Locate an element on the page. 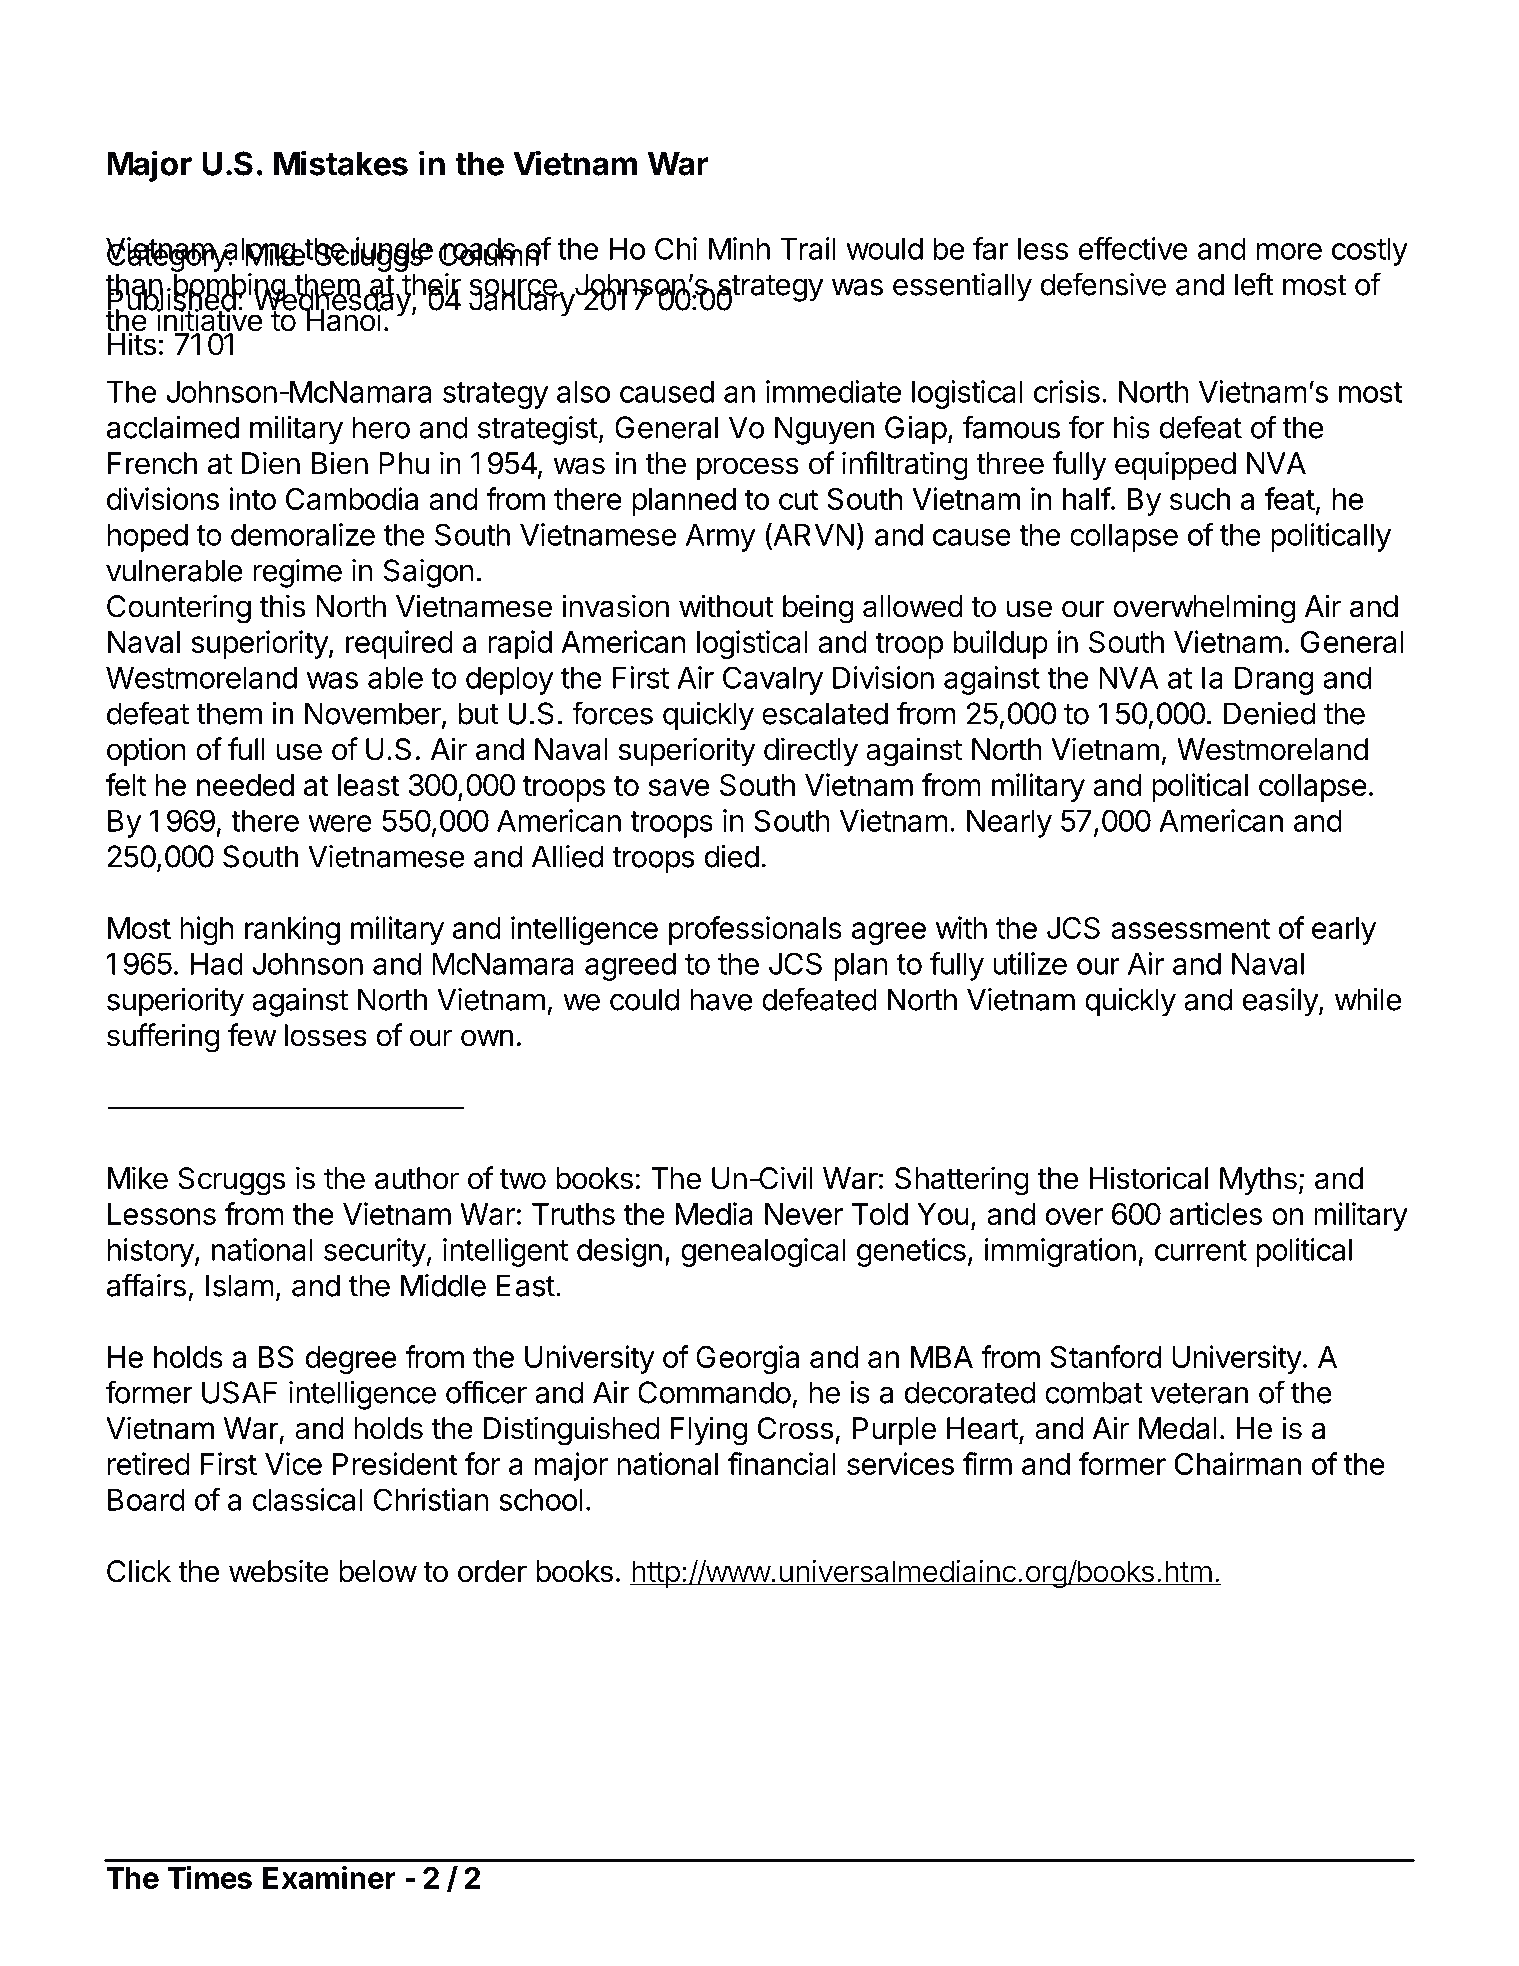  USAF is located at coordinates (239, 1392).
